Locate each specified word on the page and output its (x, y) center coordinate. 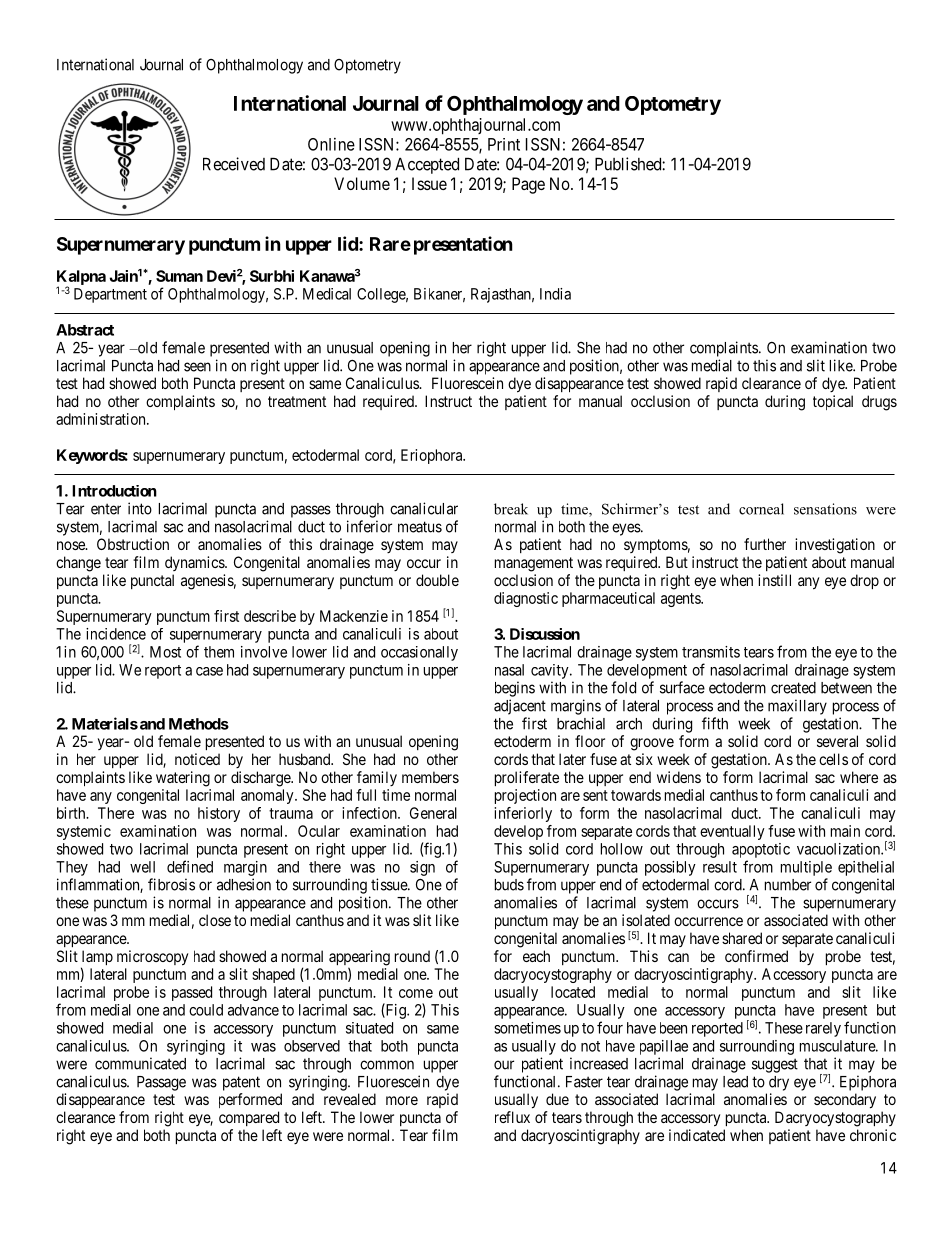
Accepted (427, 166)
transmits (711, 652)
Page (528, 185)
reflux (512, 1117)
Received (234, 164)
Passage (161, 1083)
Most (165, 652)
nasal (509, 670)
